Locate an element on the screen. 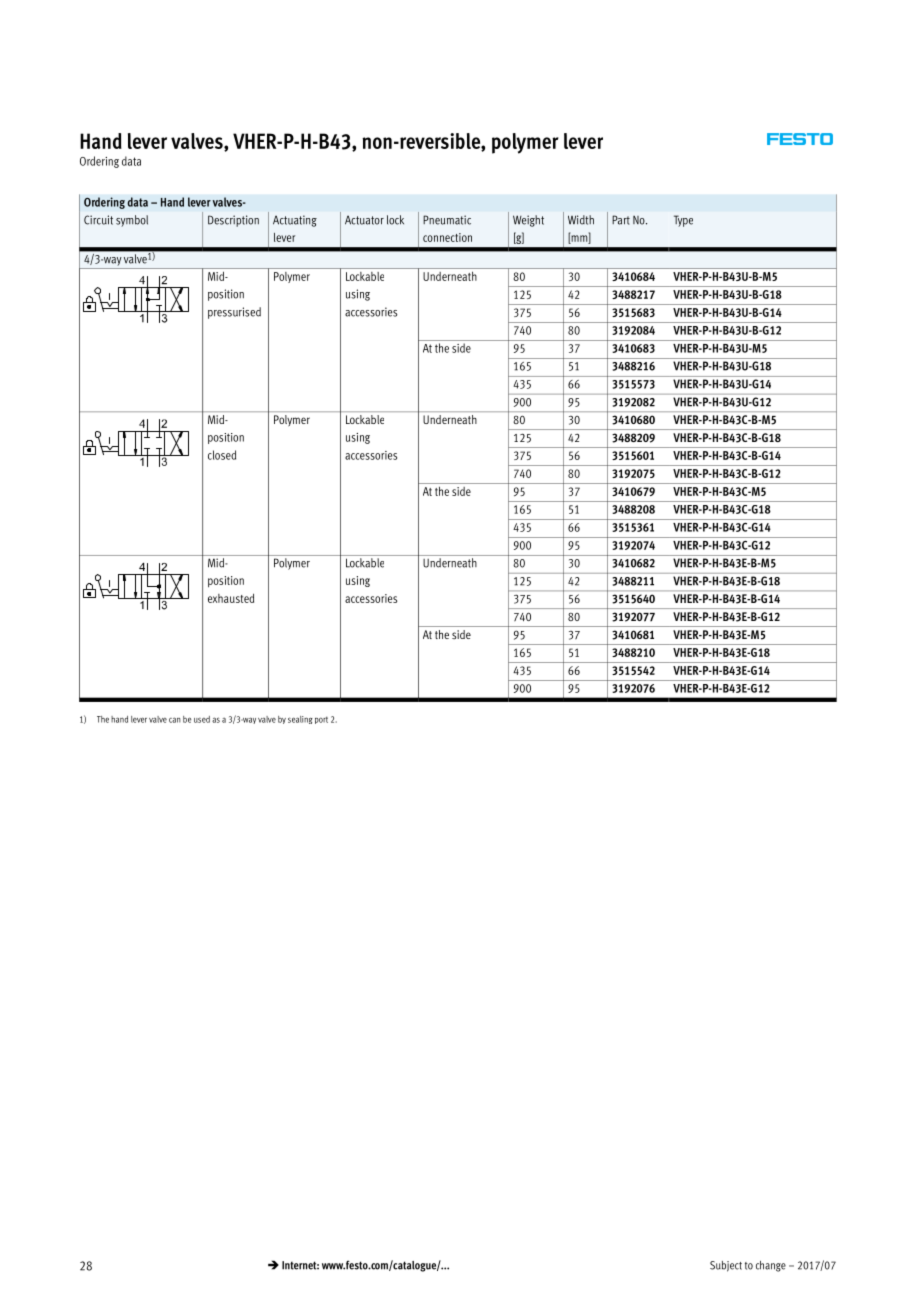  Type is located at coordinates (683, 221).
